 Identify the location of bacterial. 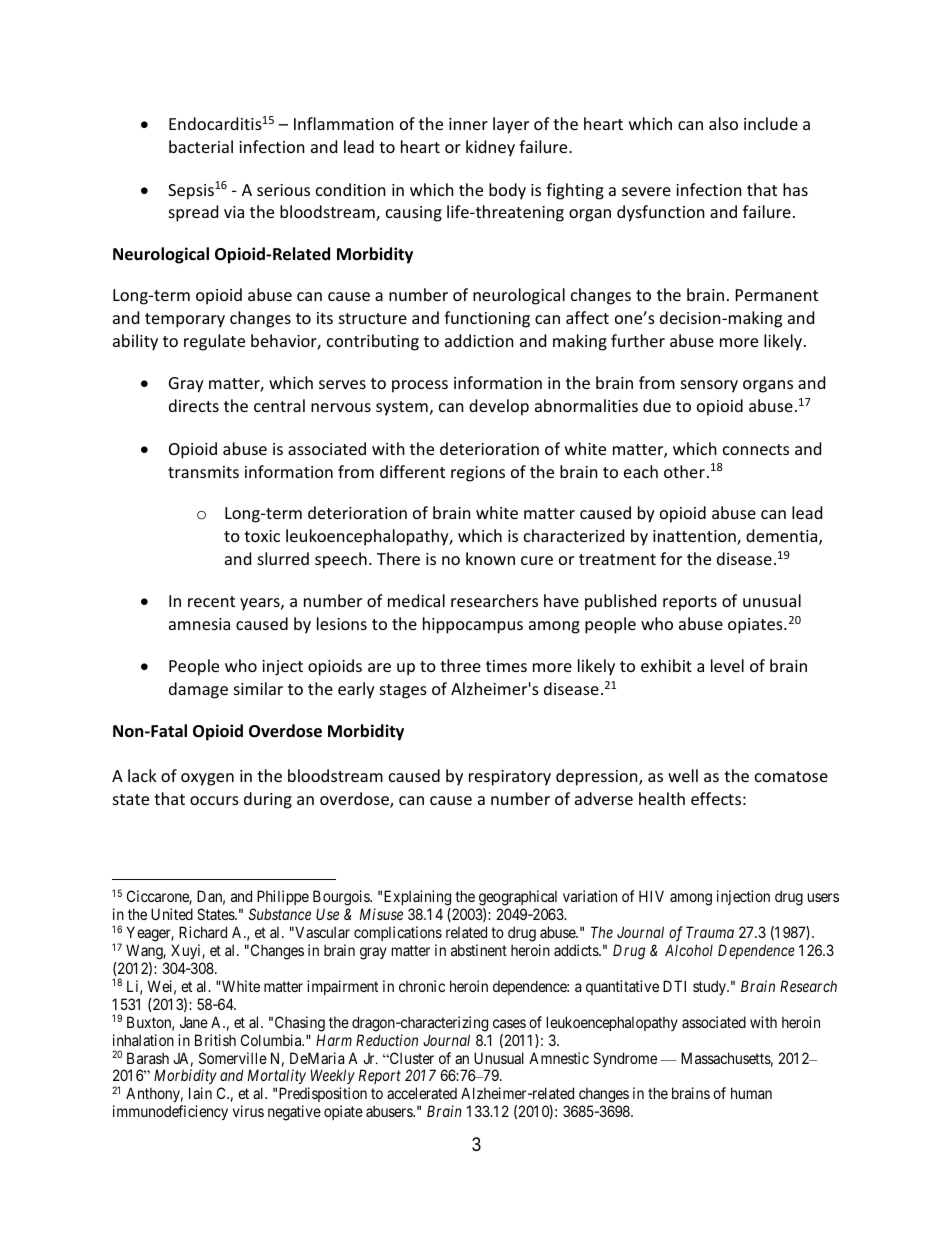
(201, 146).
